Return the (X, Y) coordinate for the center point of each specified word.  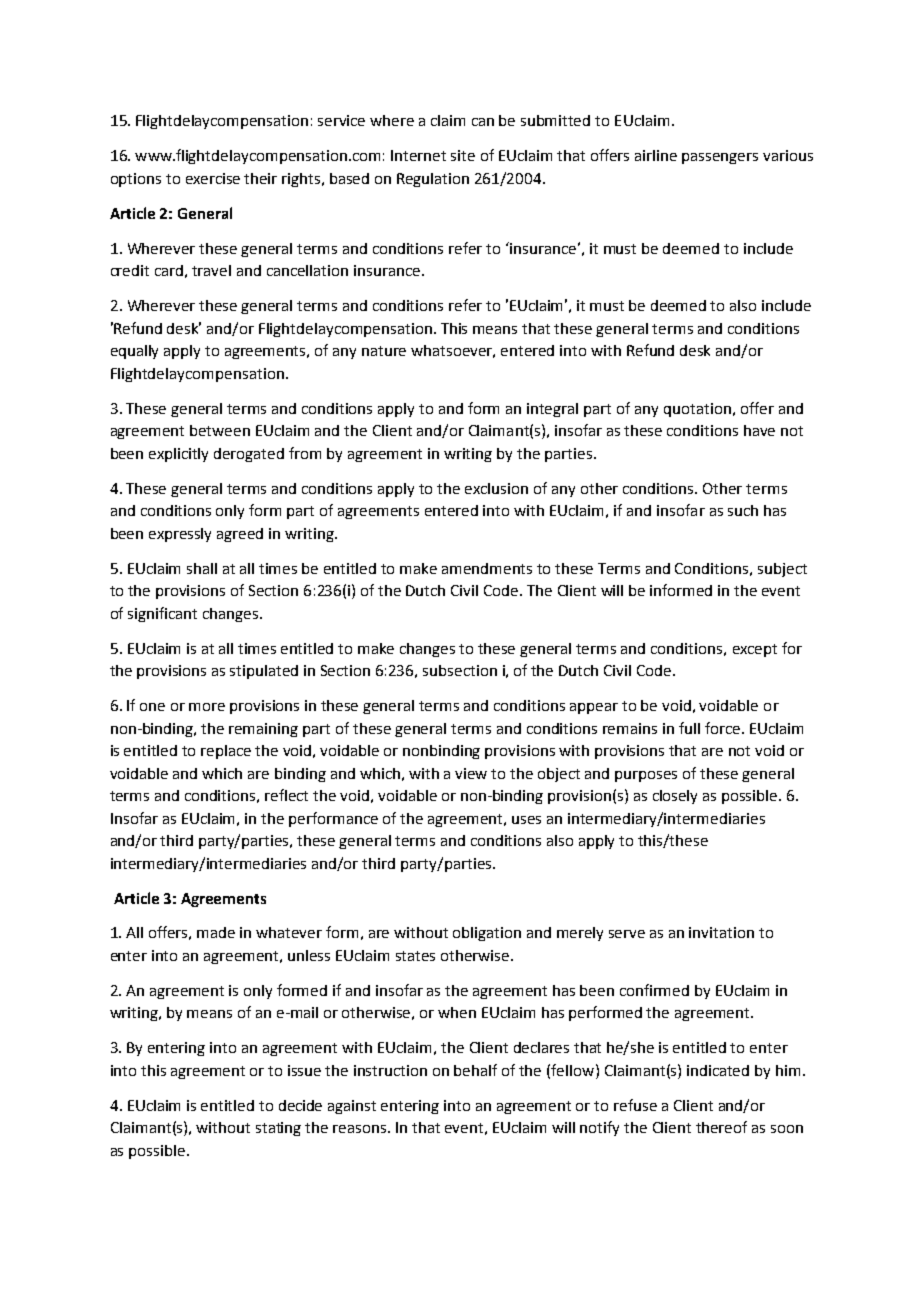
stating (278, 1129)
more (207, 707)
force (722, 728)
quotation (697, 410)
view (471, 773)
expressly (180, 535)
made (216, 932)
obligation (487, 934)
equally (134, 352)
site (463, 155)
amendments (487, 568)
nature (384, 351)
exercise (213, 178)
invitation (721, 932)
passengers (720, 158)
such (743, 510)
